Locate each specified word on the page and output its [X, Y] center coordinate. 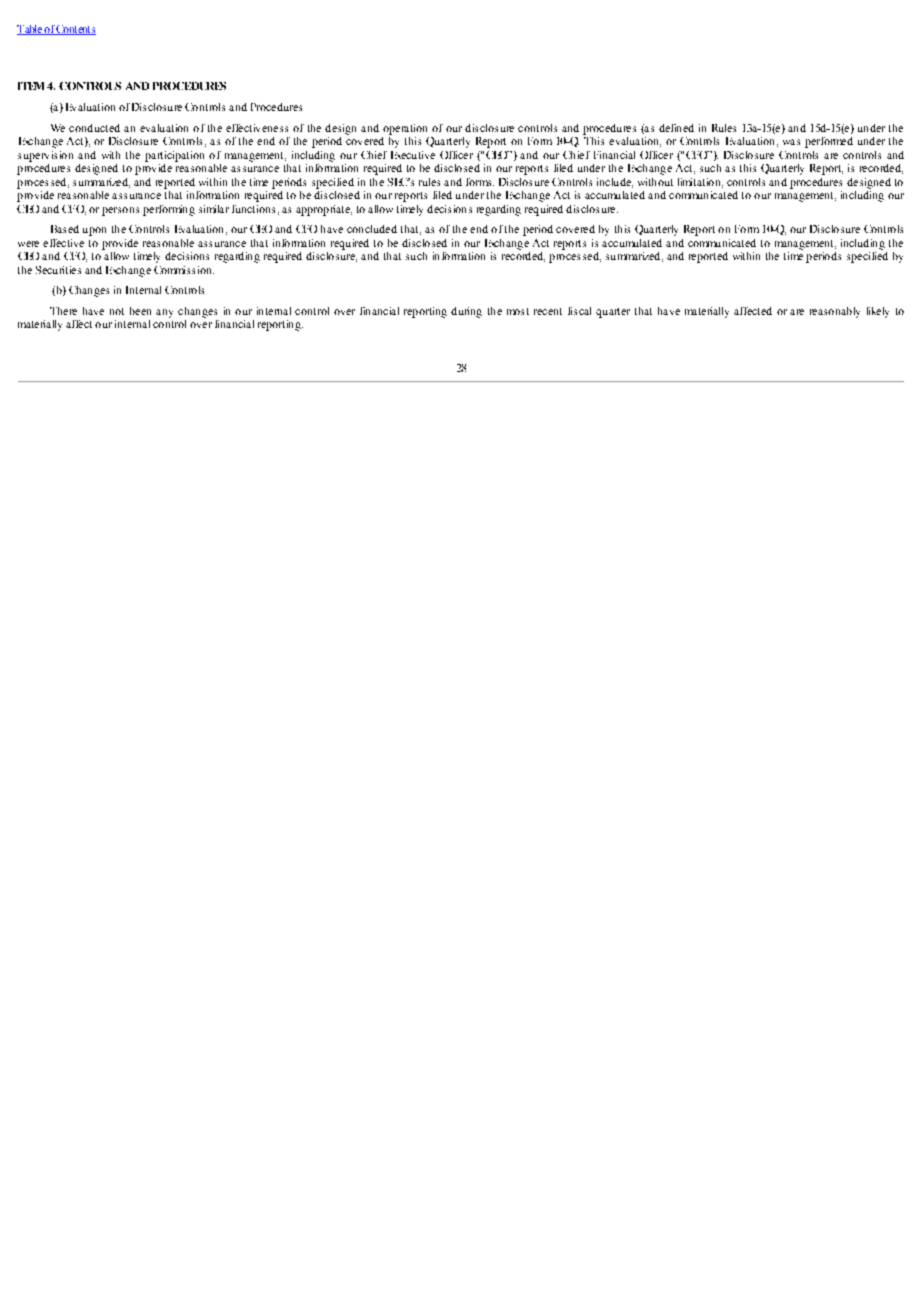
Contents [75, 30]
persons [120, 211]
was [791, 142]
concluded [372, 229]
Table [30, 30]
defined [676, 128]
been [140, 311]
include [615, 183]
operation [405, 129]
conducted [94, 128]
